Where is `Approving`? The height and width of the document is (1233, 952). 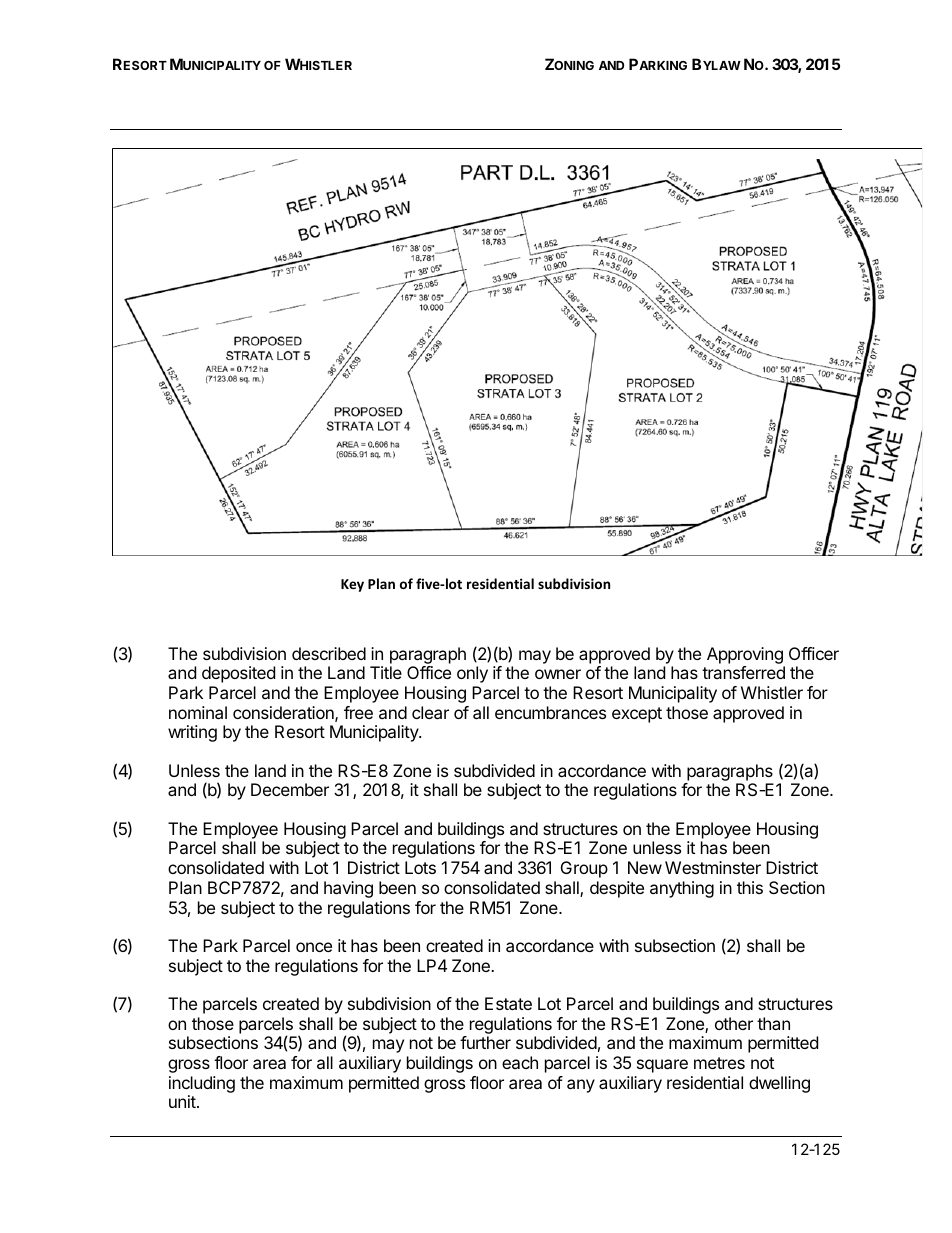
Approving is located at coordinates (745, 655).
